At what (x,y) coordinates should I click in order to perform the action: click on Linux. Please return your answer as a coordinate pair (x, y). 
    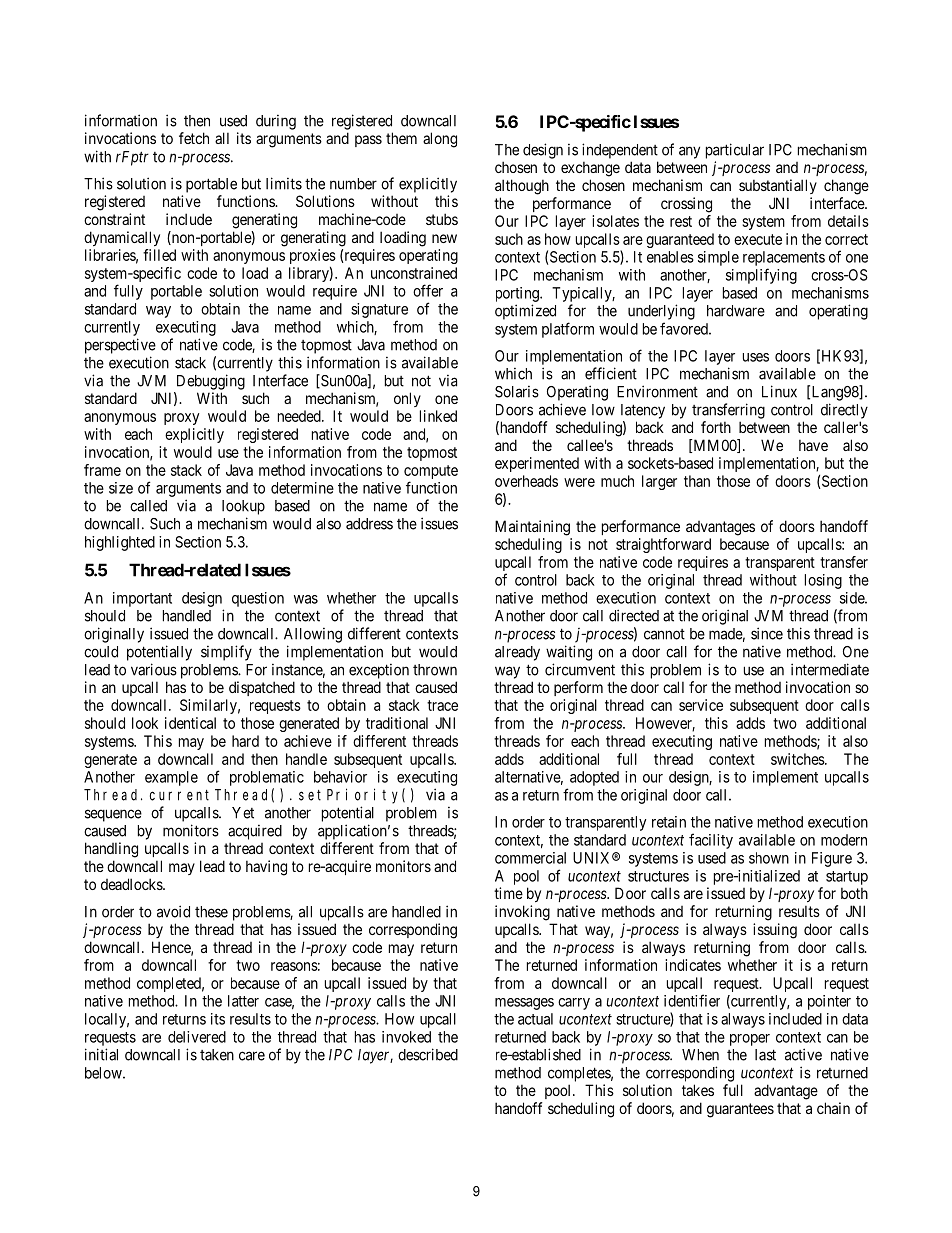
    Looking at the image, I should click on (779, 391).
